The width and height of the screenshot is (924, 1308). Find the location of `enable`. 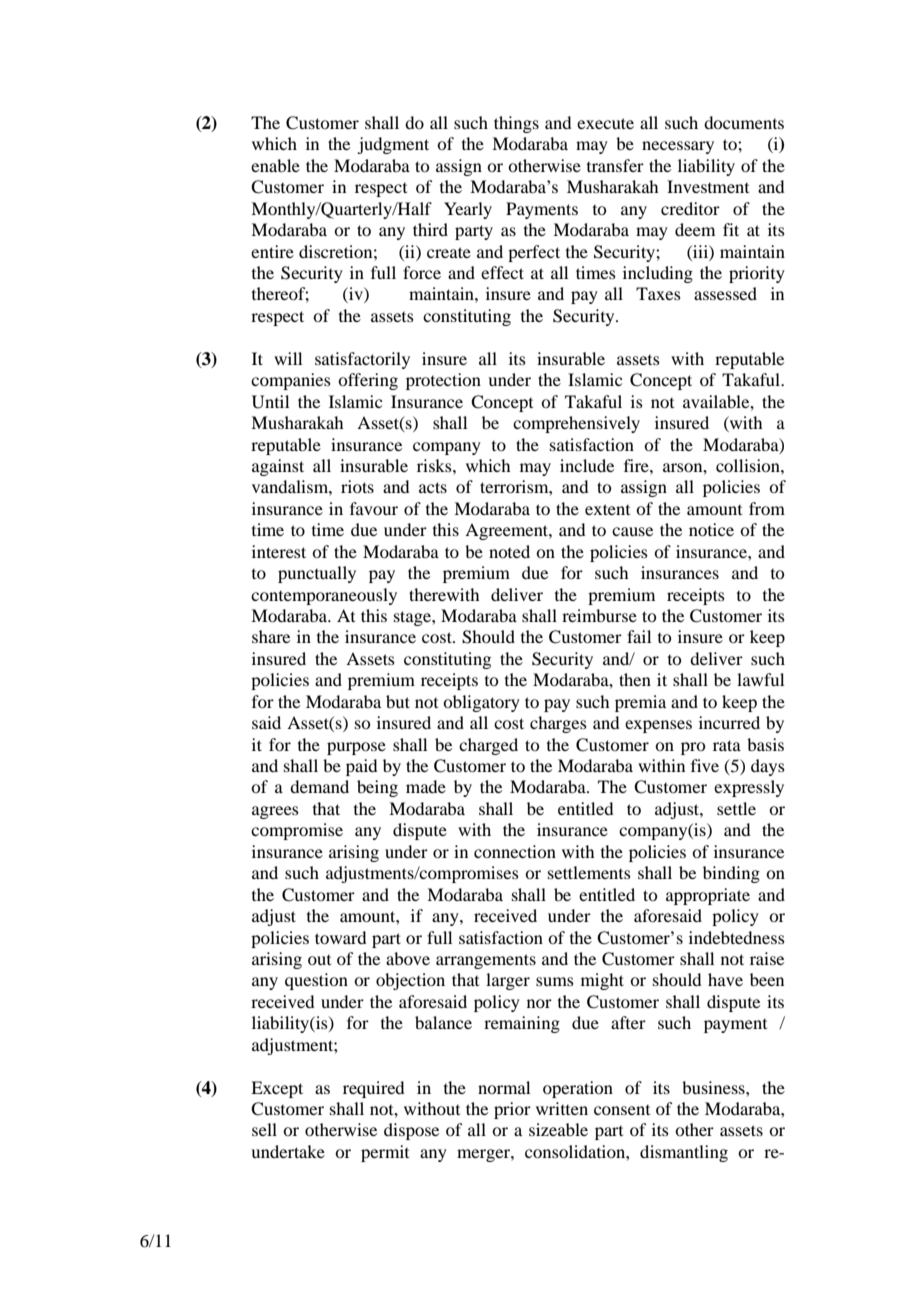

enable is located at coordinates (275, 165).
